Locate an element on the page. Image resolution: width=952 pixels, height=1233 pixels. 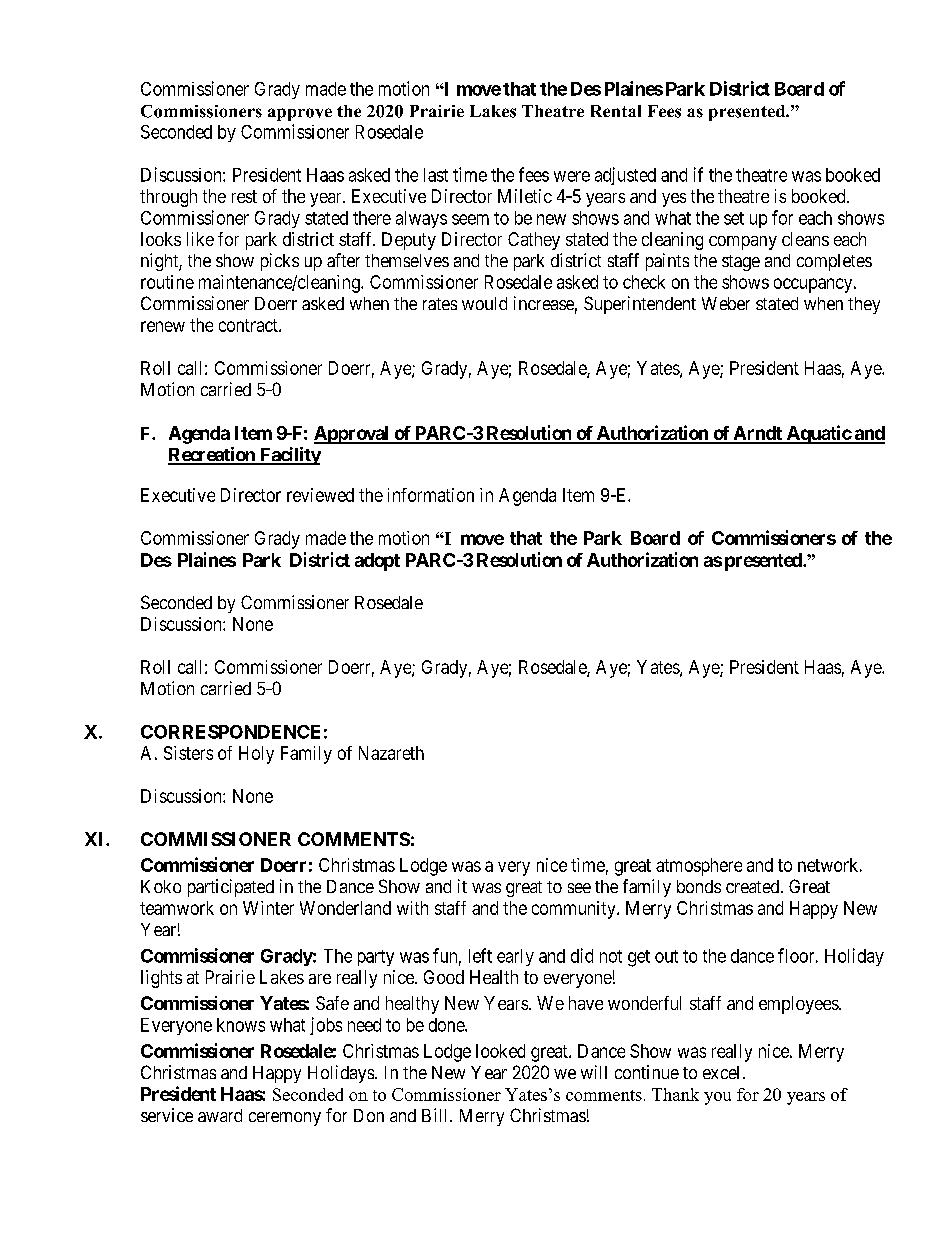
last is located at coordinates (436, 175).
